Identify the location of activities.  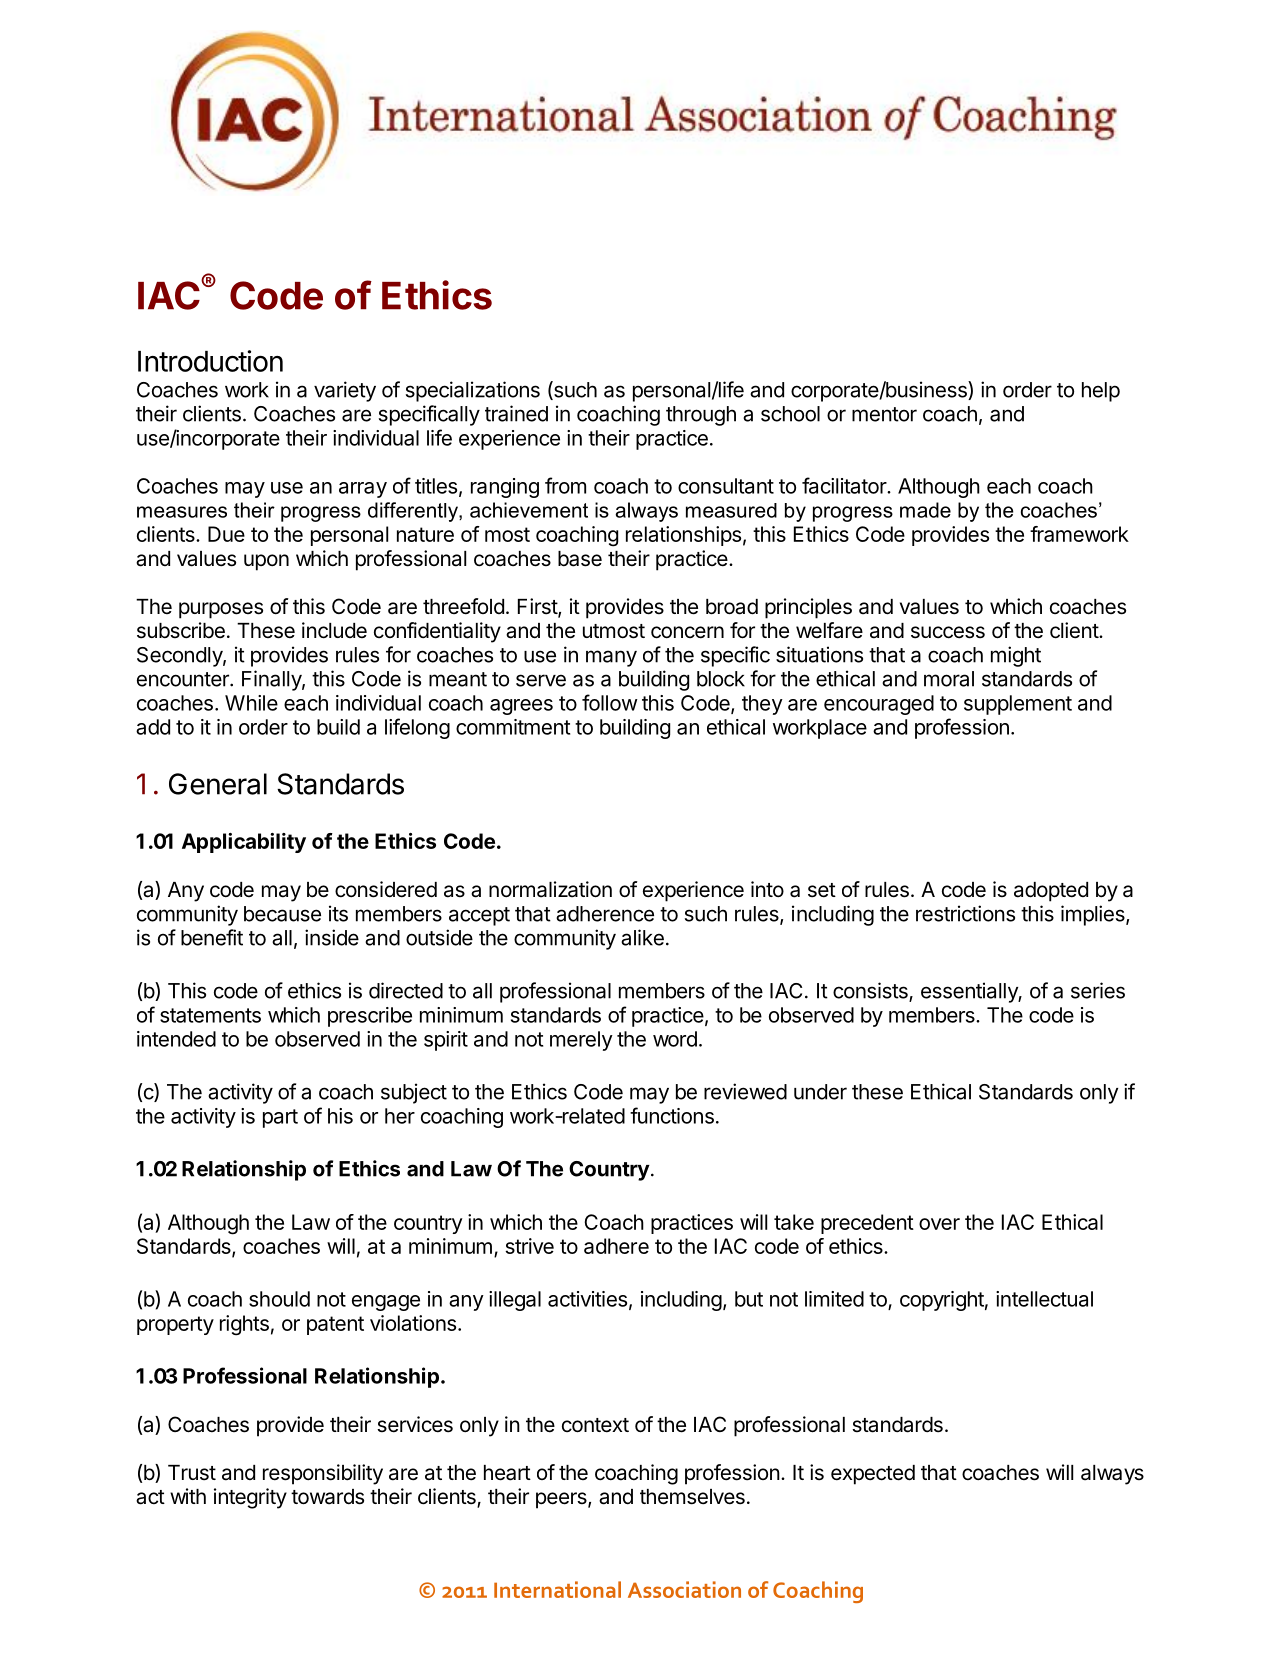
(587, 1299).
